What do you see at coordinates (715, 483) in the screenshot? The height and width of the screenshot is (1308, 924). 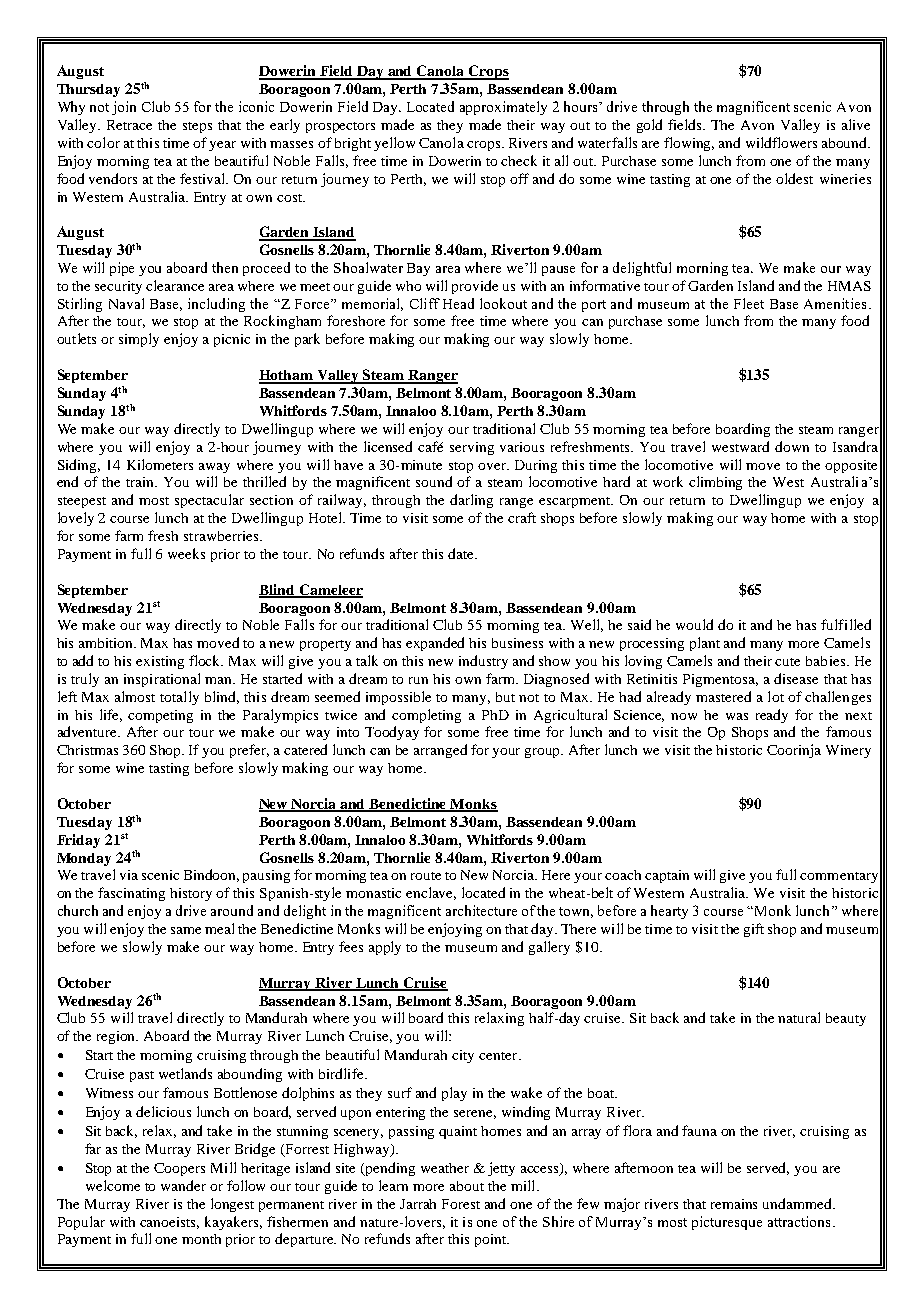 I see `climbing` at bounding box center [715, 483].
